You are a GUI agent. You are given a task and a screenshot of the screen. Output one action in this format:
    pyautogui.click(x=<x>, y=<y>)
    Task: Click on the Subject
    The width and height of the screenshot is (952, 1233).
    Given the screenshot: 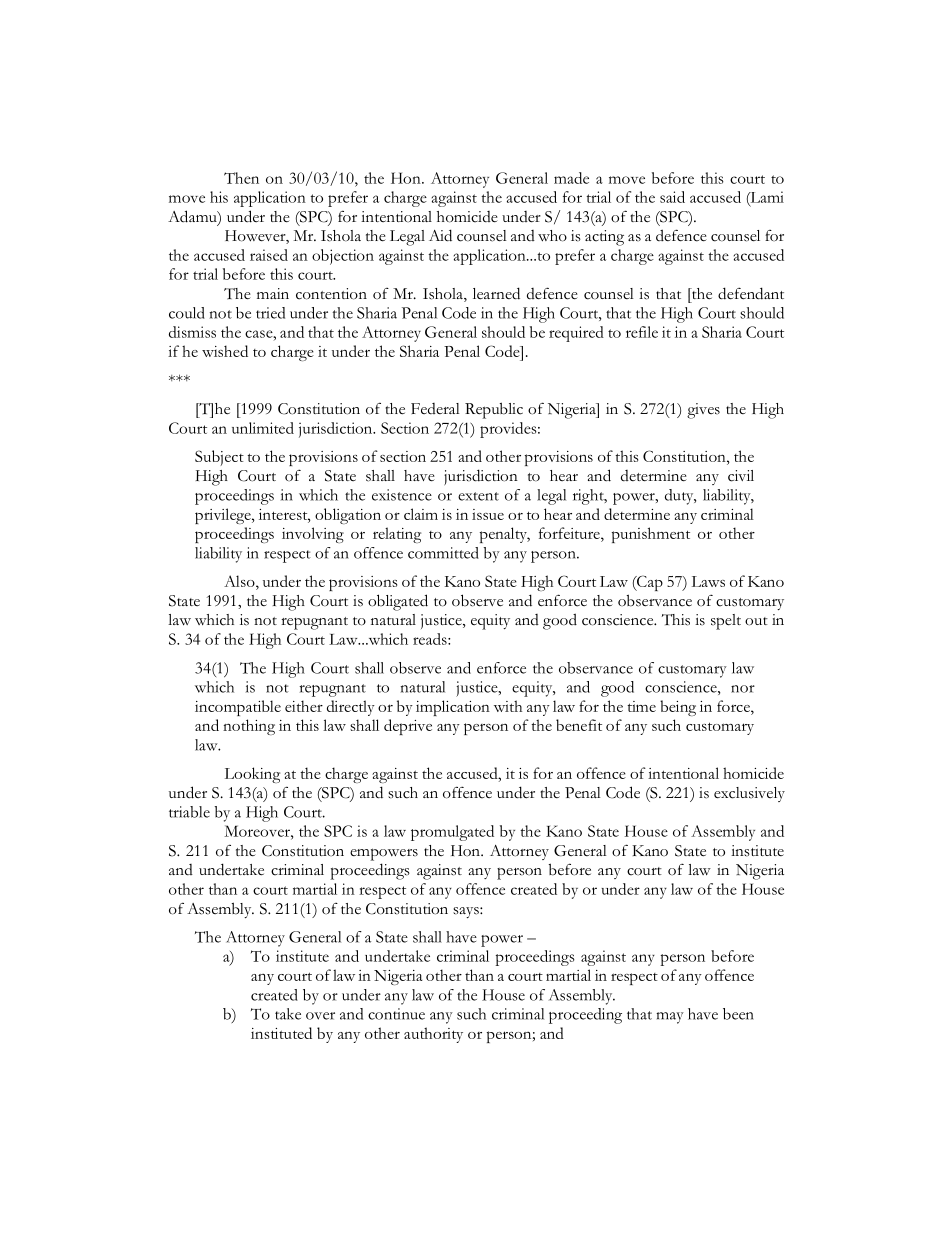 What is the action you would take?
    pyautogui.click(x=219, y=458)
